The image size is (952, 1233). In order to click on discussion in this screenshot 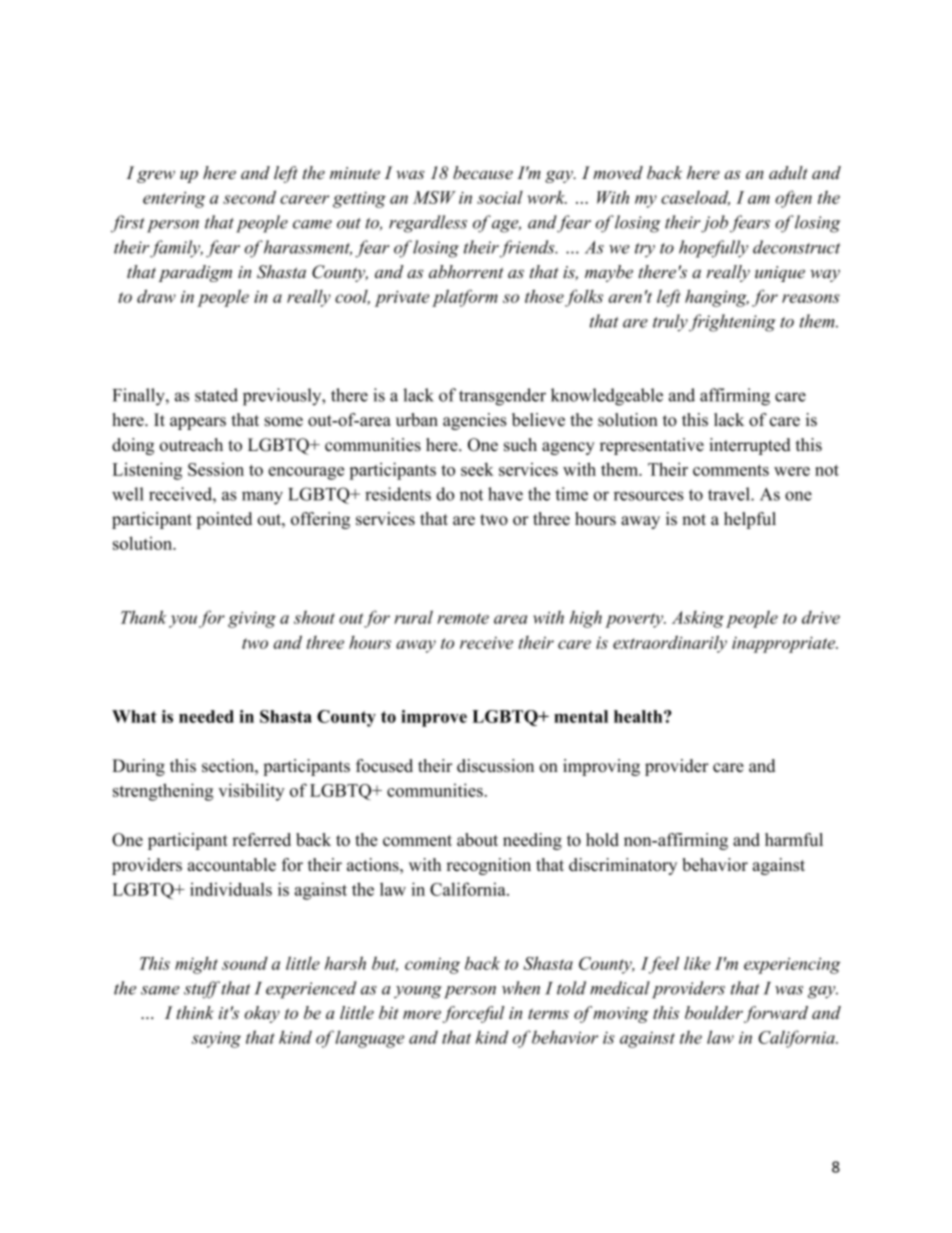, I will do `click(495, 765)`.
